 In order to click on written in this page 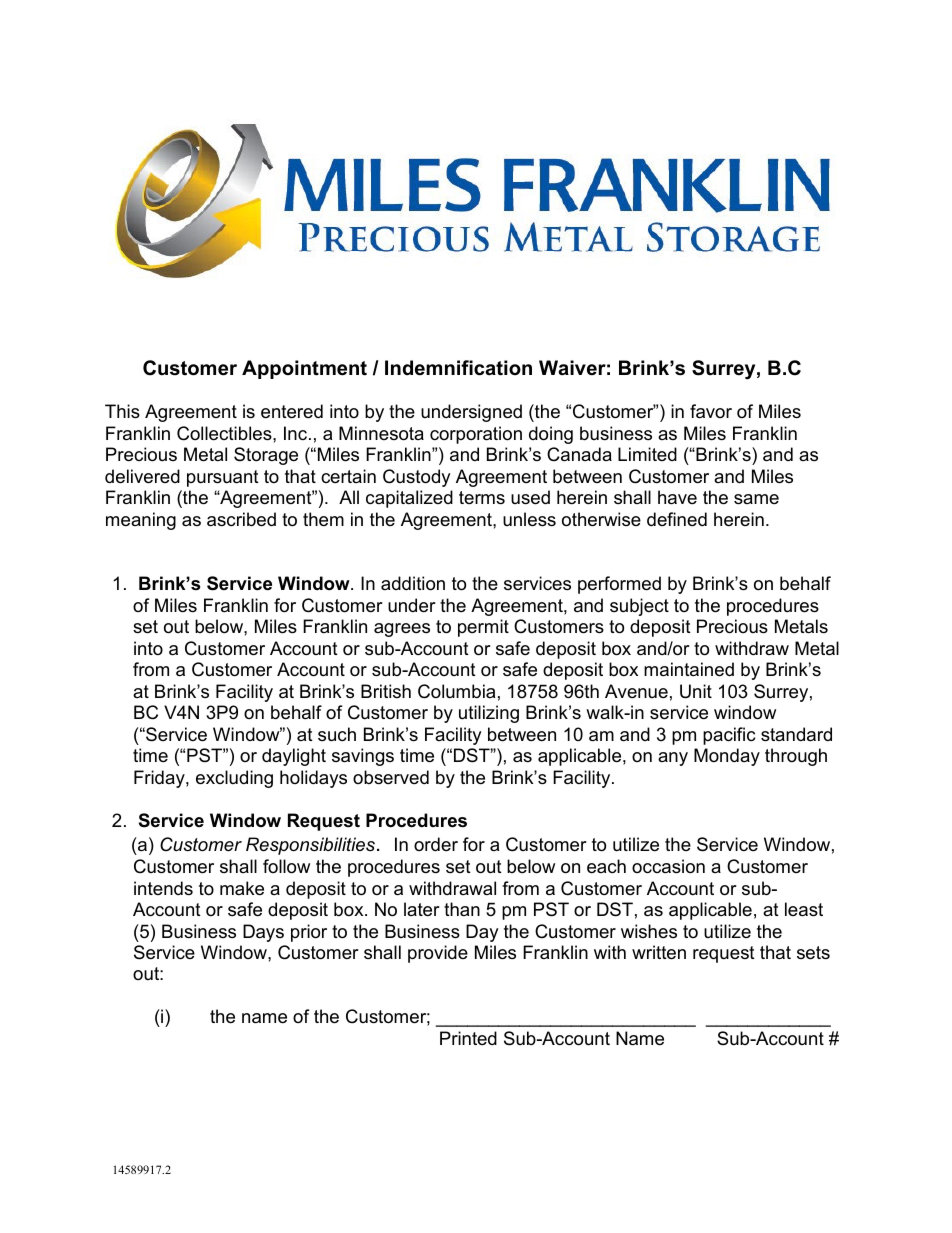, I will do `click(659, 952)`.
